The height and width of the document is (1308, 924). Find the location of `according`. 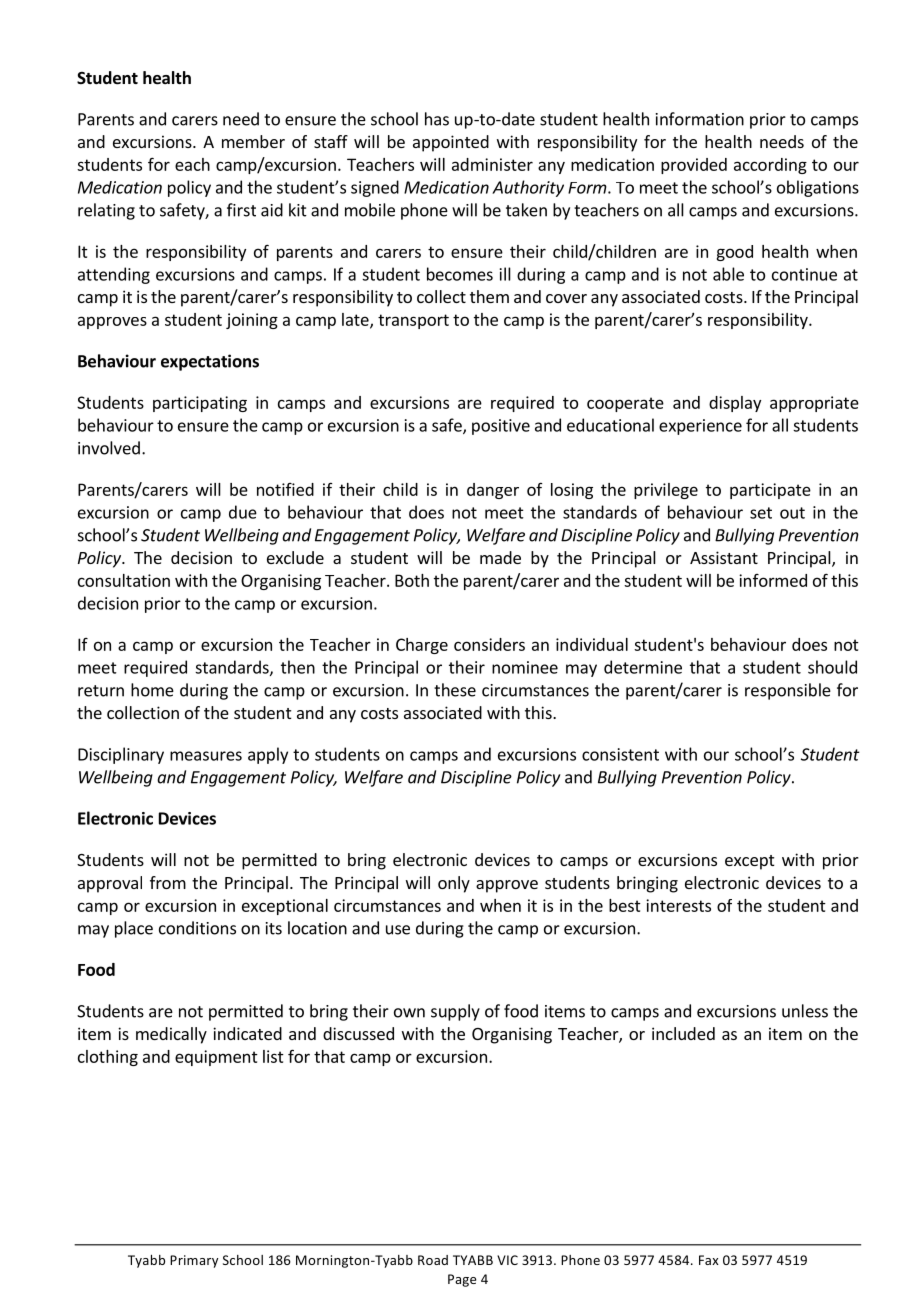

according is located at coordinates (770, 166).
